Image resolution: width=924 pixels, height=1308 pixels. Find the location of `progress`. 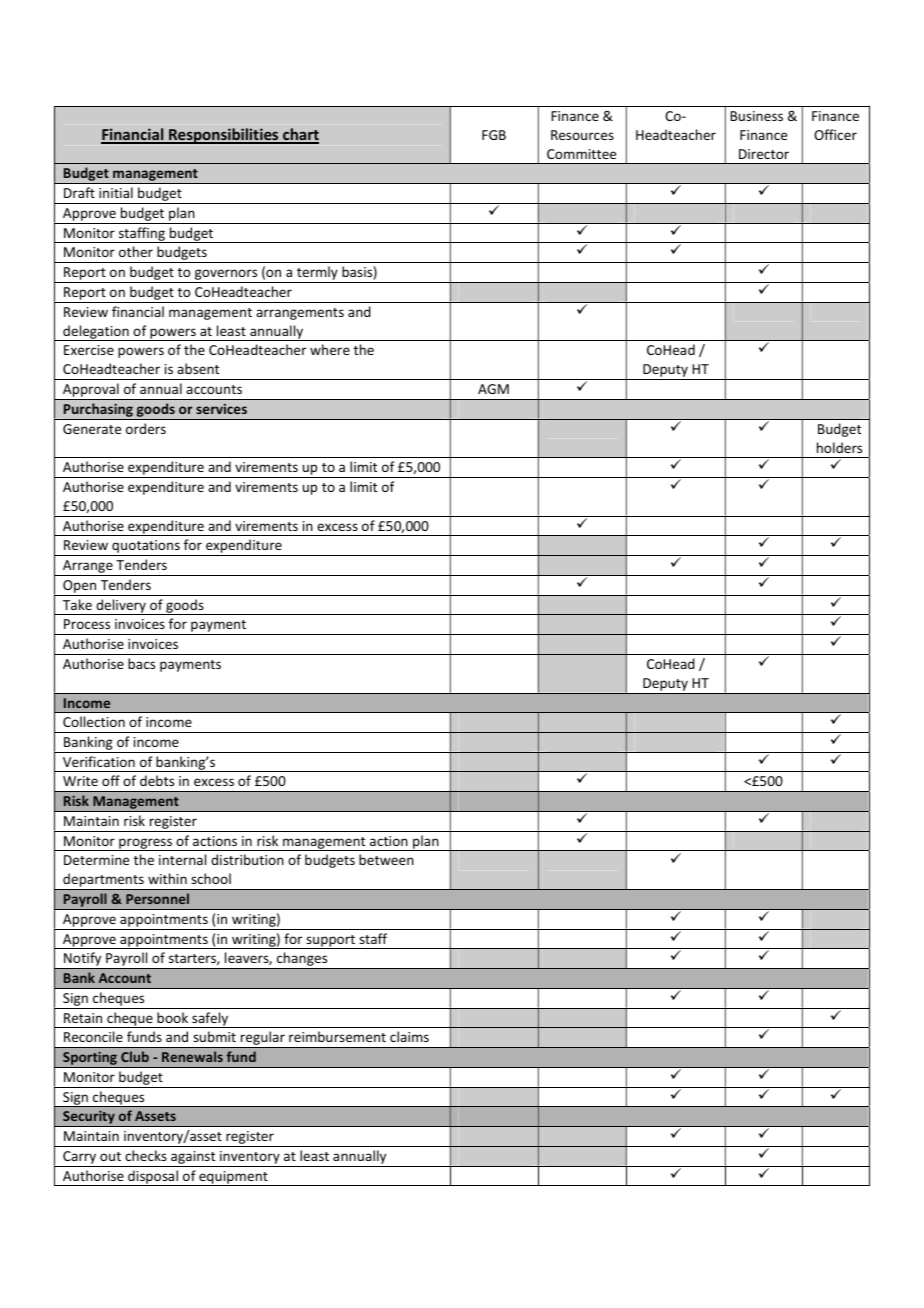

progress is located at coordinates (146, 844).
